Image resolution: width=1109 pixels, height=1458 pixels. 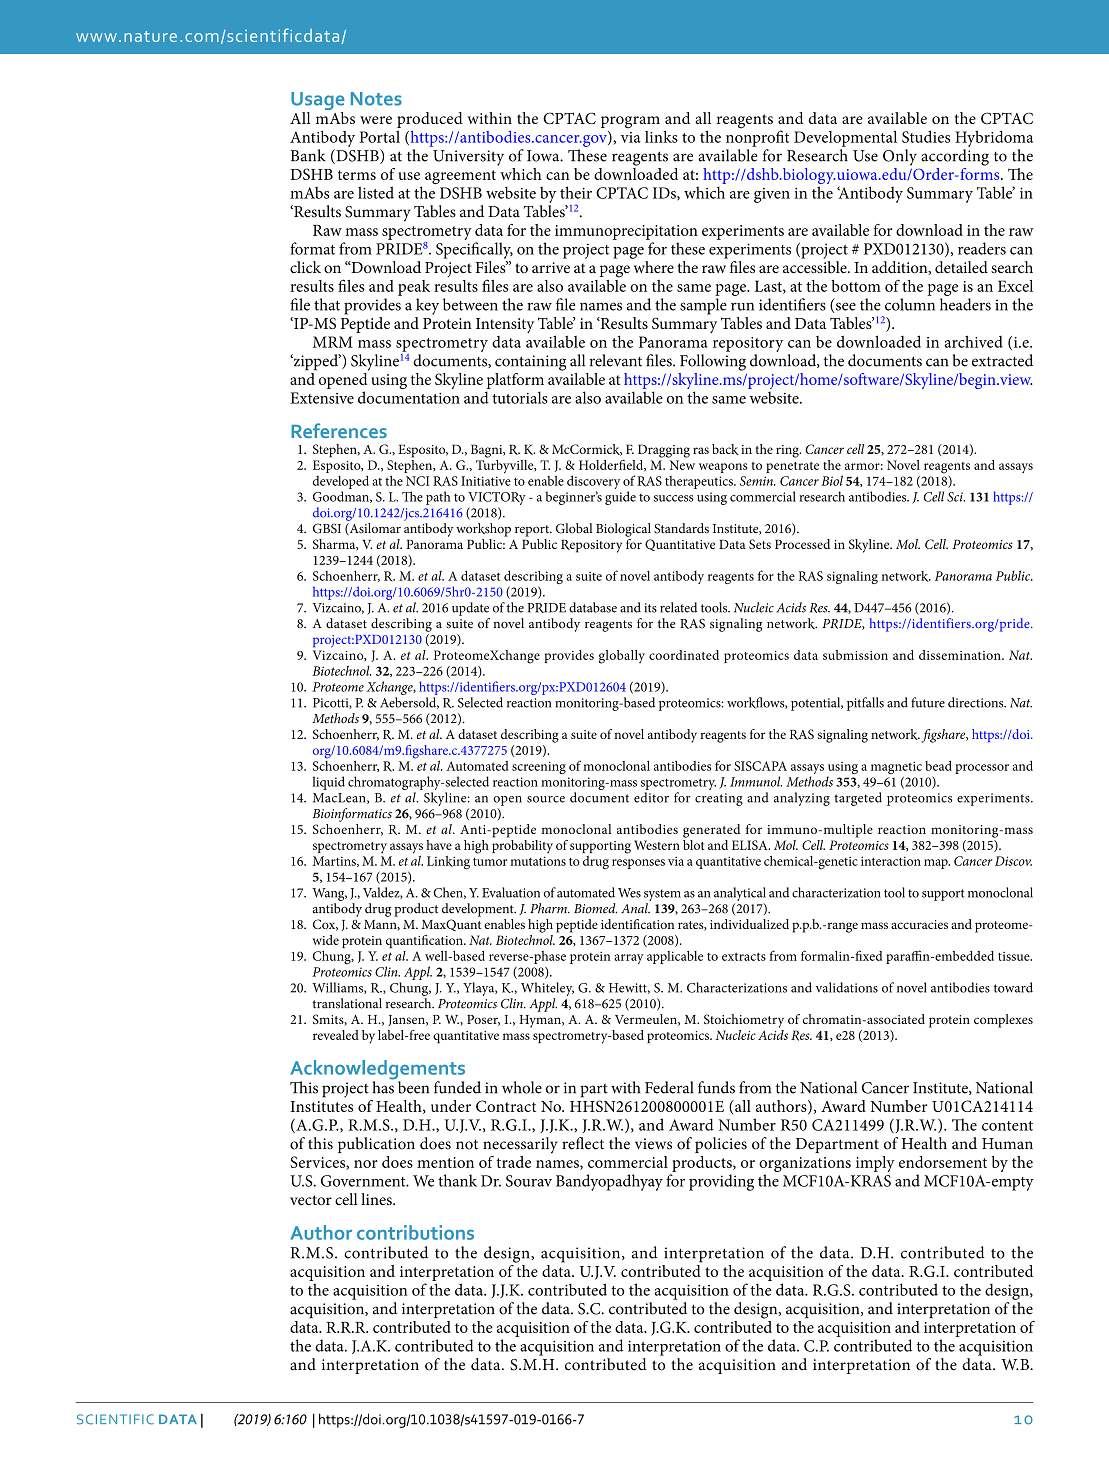 I want to click on Portal, so click(x=379, y=137).
